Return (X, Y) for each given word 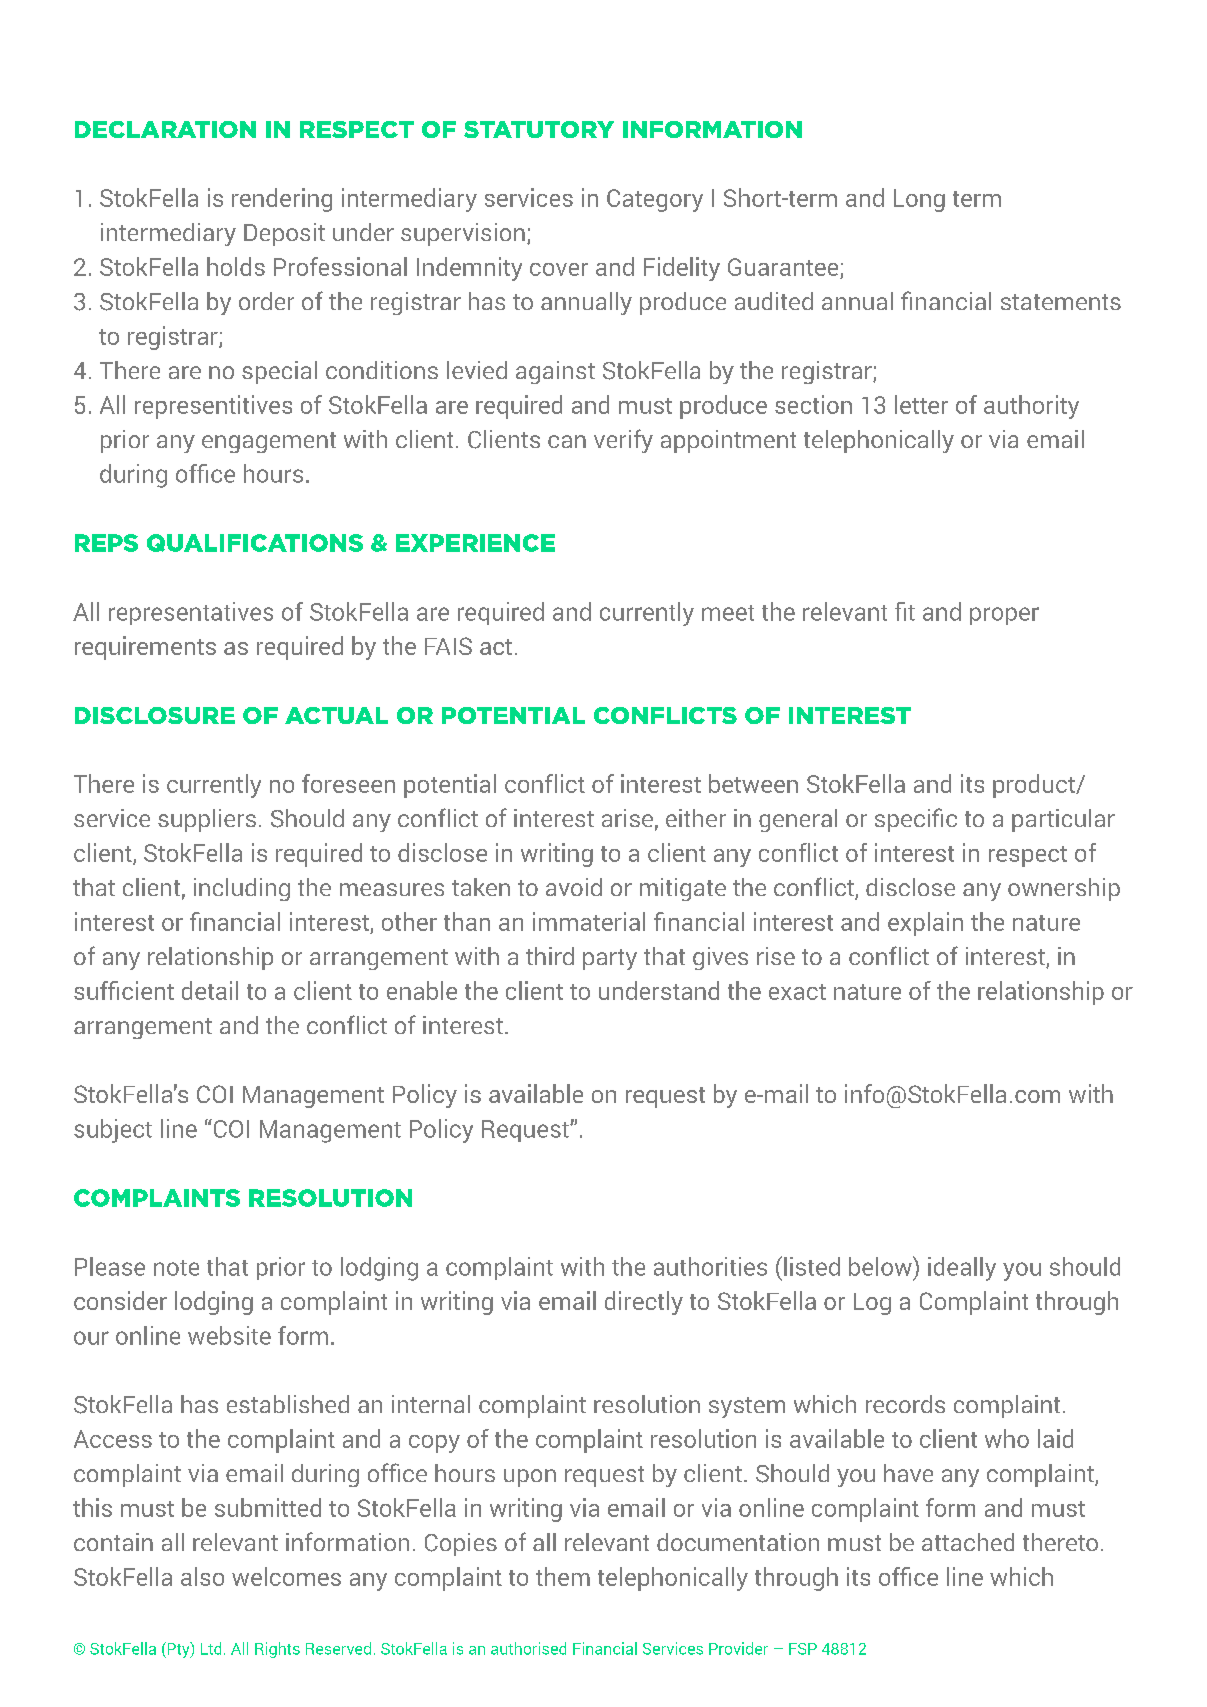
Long (919, 200)
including (242, 889)
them (563, 1576)
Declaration (165, 129)
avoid (574, 887)
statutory (539, 129)
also (202, 1576)
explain (925, 924)
